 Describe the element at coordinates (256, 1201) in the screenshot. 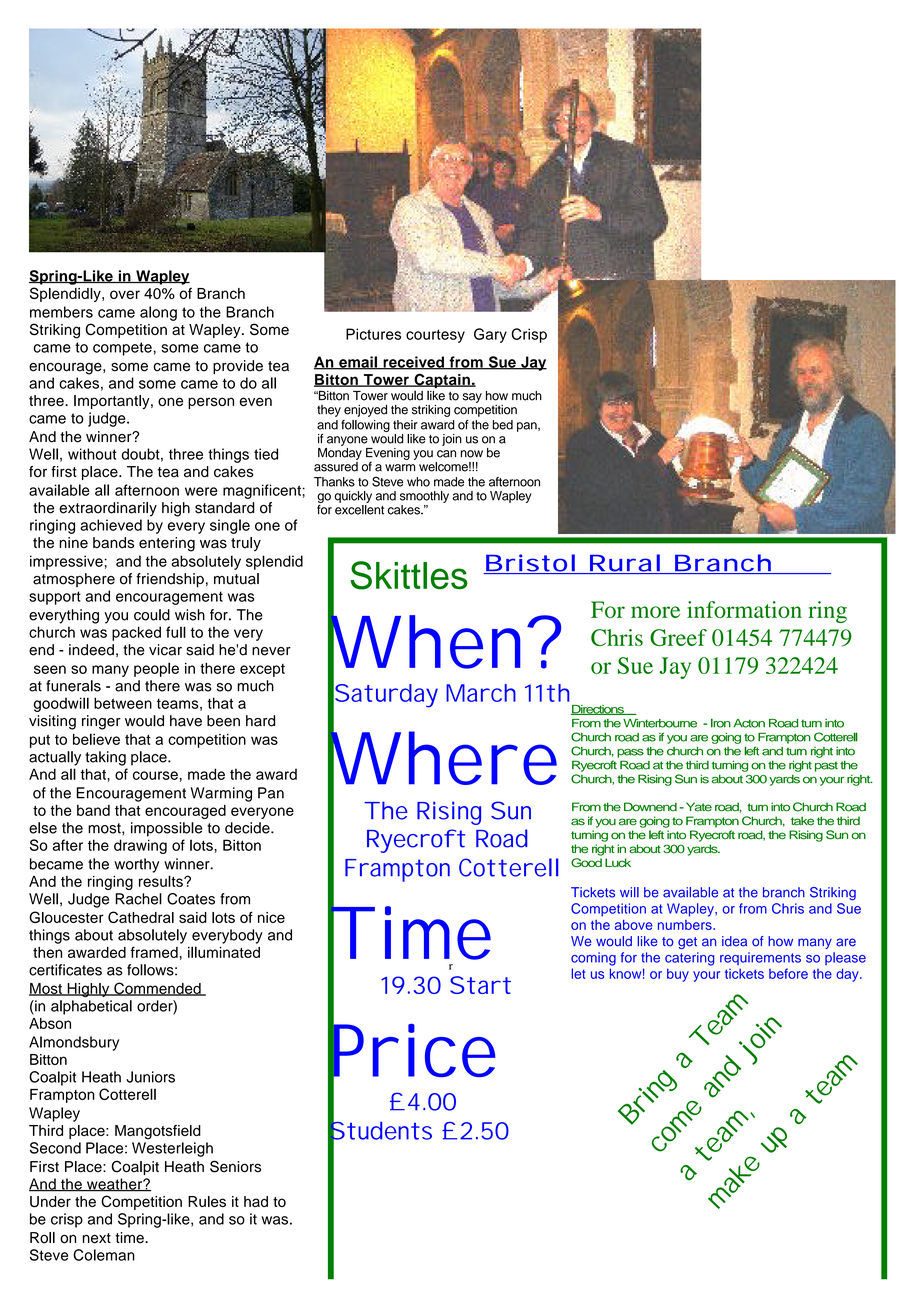

I see `had` at that location.
